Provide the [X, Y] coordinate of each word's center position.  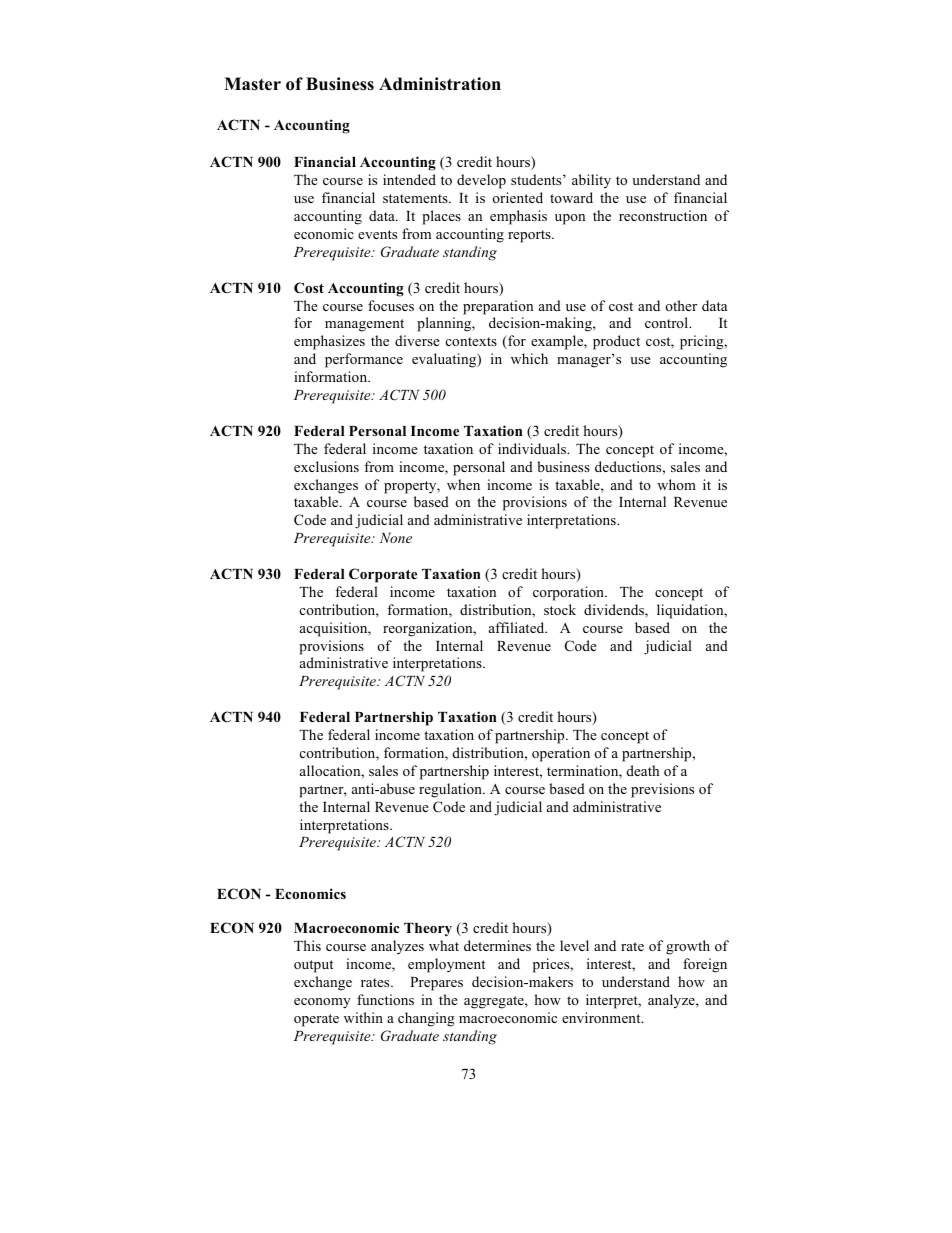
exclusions [326, 466]
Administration [440, 84]
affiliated [518, 627]
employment [446, 965]
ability [591, 181]
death [643, 770]
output [313, 966]
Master [252, 84]
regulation [451, 790]
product [616, 342]
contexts [471, 341]
